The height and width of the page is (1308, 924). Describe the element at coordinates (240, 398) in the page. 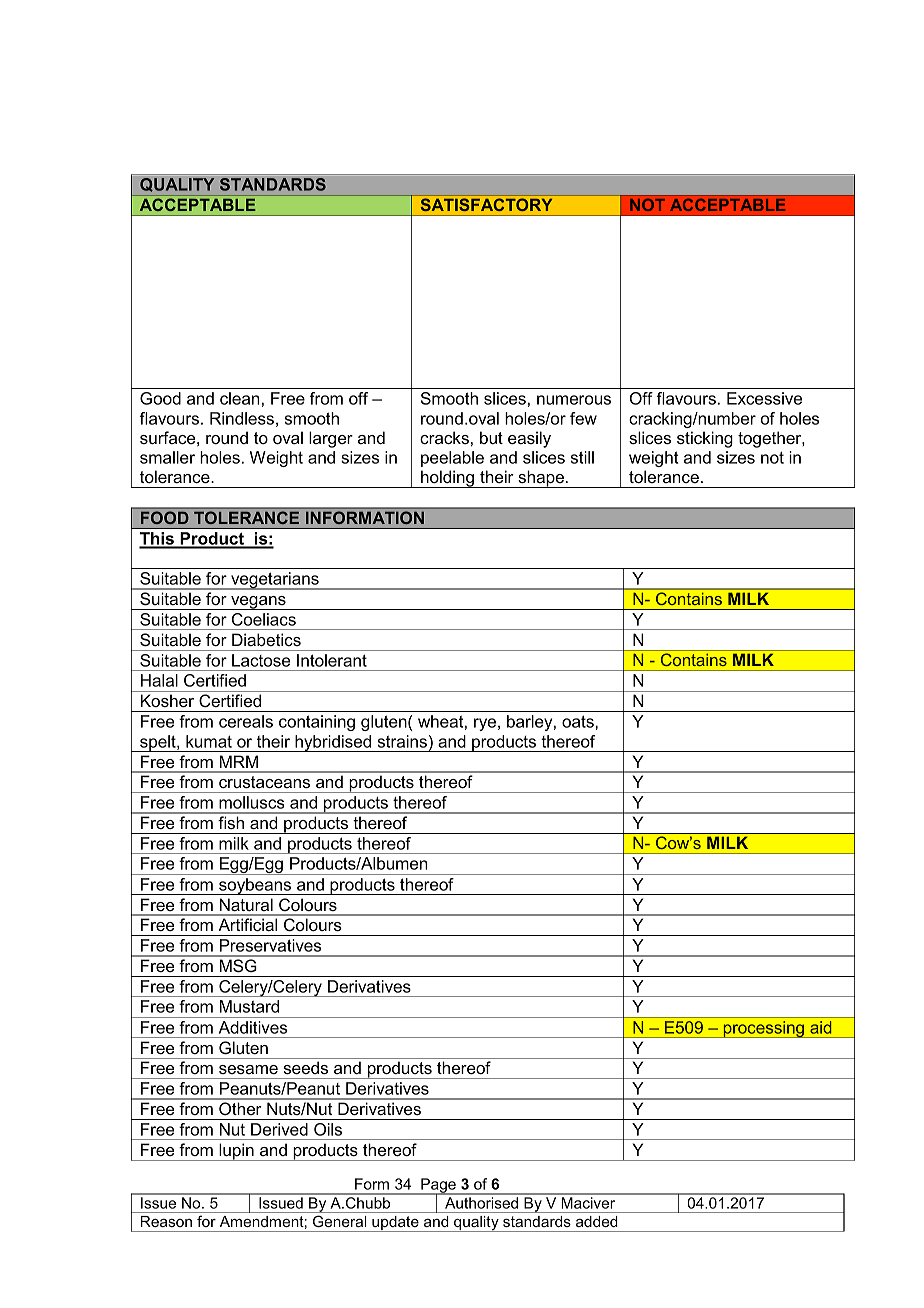

I see `clean` at that location.
